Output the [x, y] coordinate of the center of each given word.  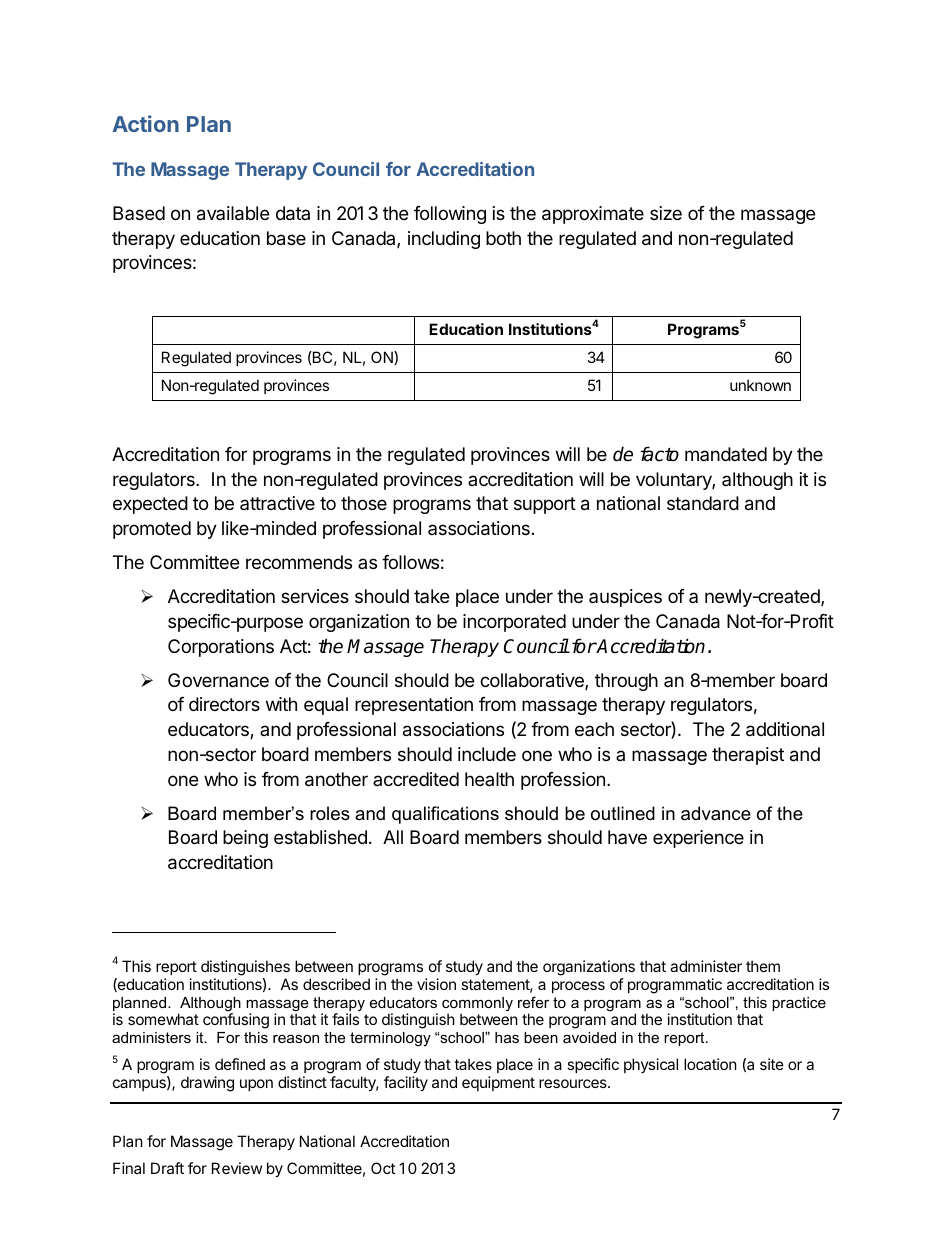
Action [146, 123]
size [666, 213]
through [626, 682]
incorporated [514, 623]
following [450, 215]
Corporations [221, 648]
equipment [498, 1083]
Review [237, 1168]
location [710, 1064]
